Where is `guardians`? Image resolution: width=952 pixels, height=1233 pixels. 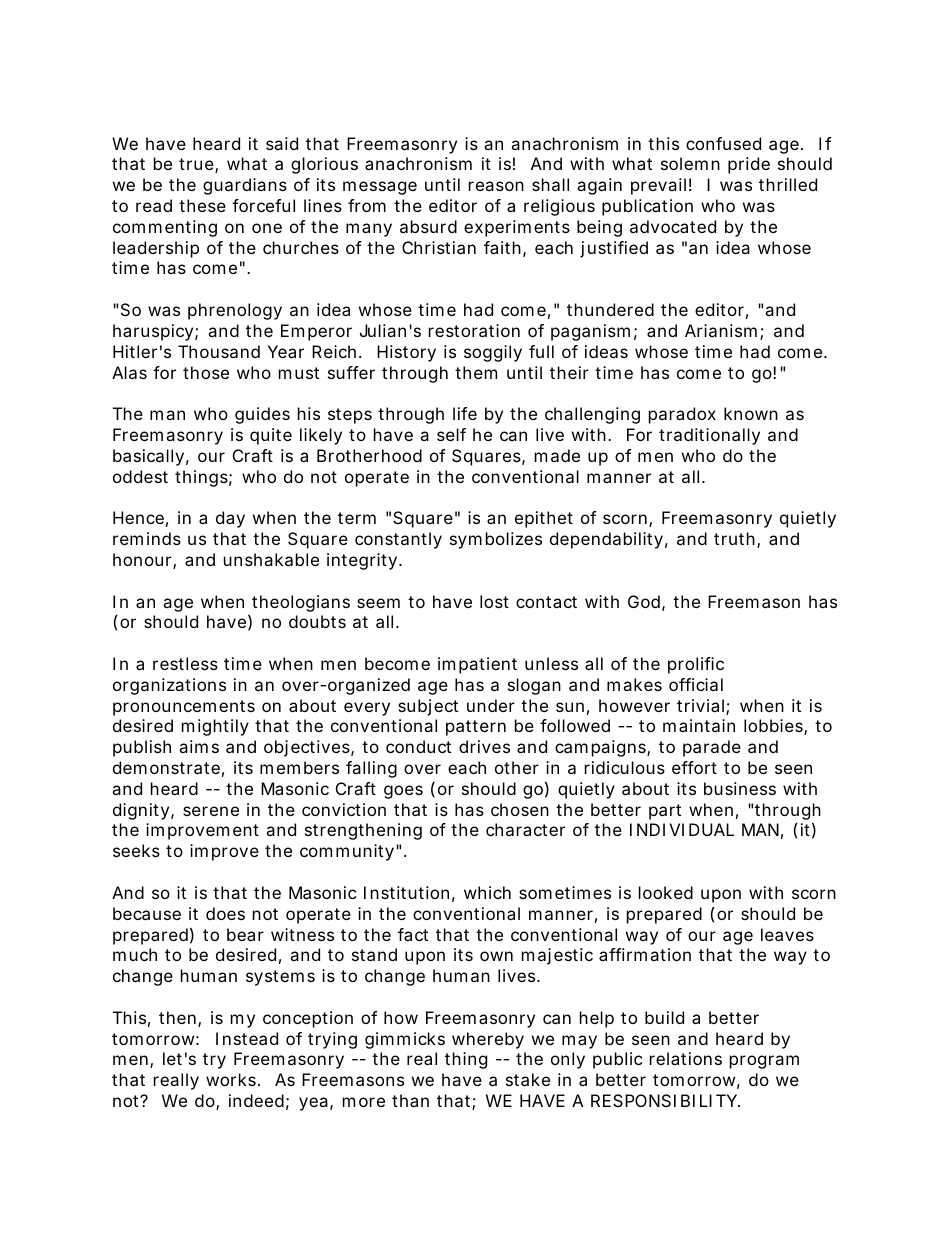 guardians is located at coordinates (245, 186).
